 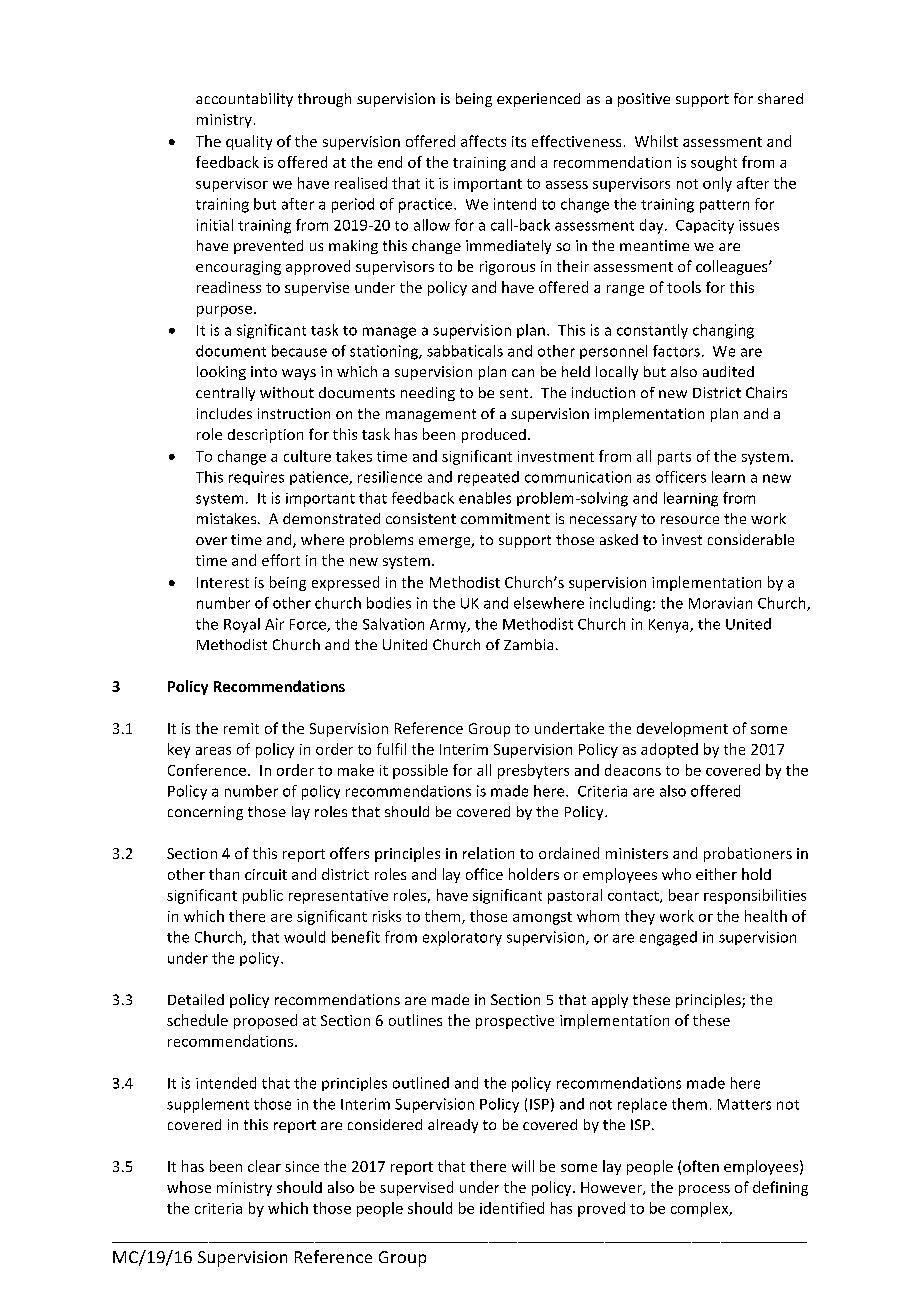 I want to click on Kenya, so click(x=670, y=626).
